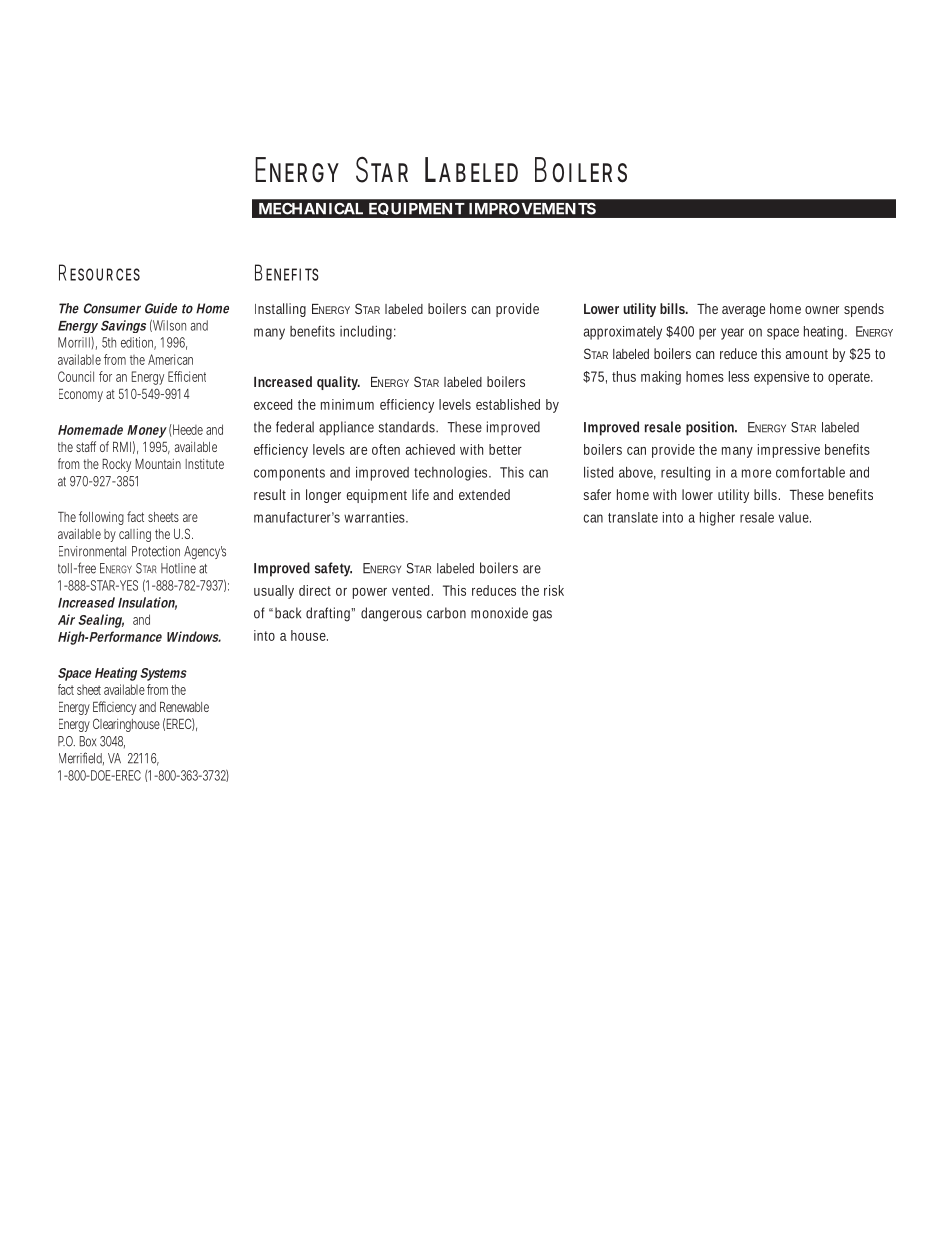 The width and height of the image is (952, 1233). Describe the element at coordinates (412, 590) in the image. I see `vented` at that location.
